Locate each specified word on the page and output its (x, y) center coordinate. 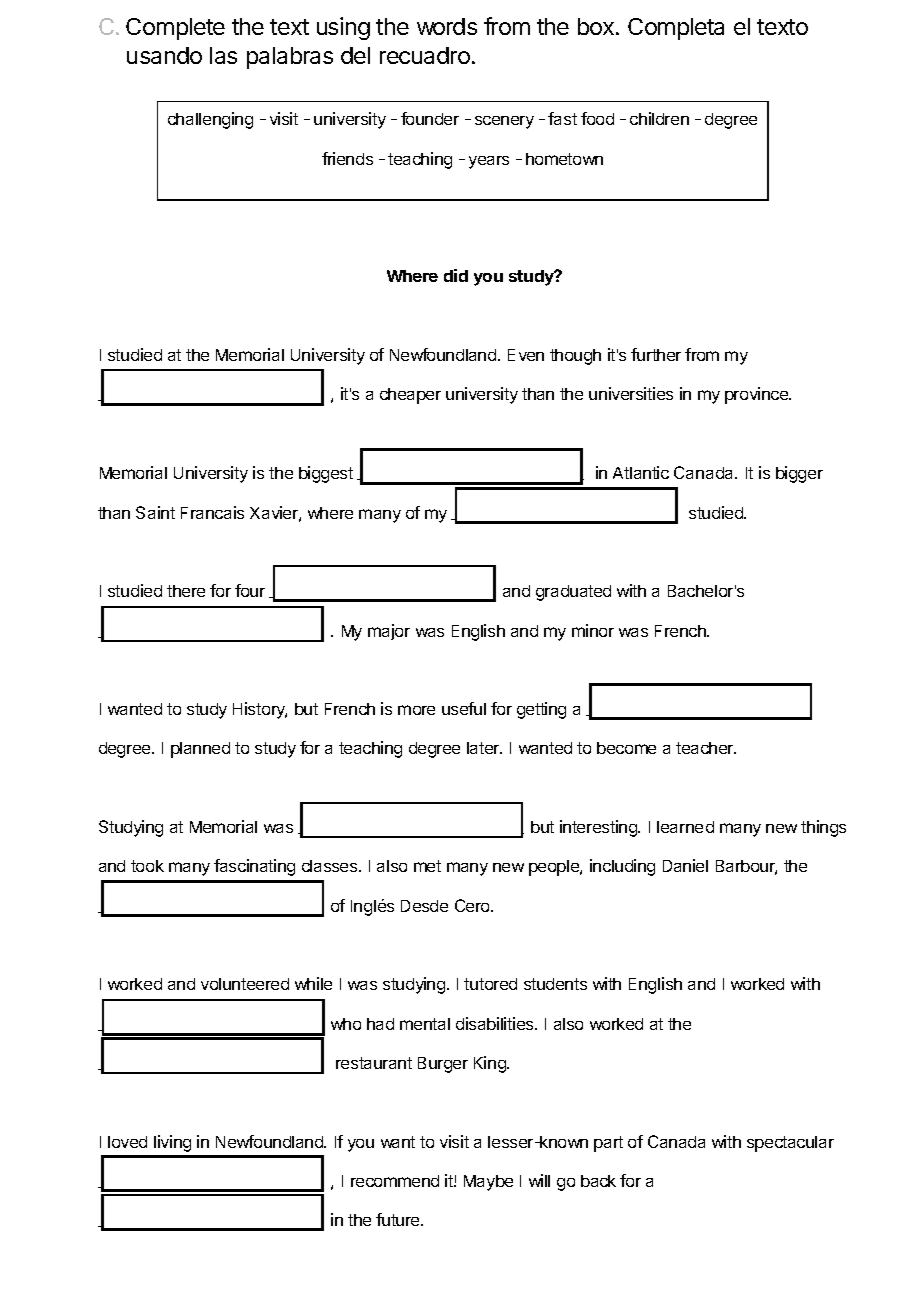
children (659, 118)
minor (593, 630)
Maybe (488, 1183)
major (389, 632)
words (447, 26)
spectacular (790, 1144)
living (172, 1143)
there (186, 591)
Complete (175, 29)
